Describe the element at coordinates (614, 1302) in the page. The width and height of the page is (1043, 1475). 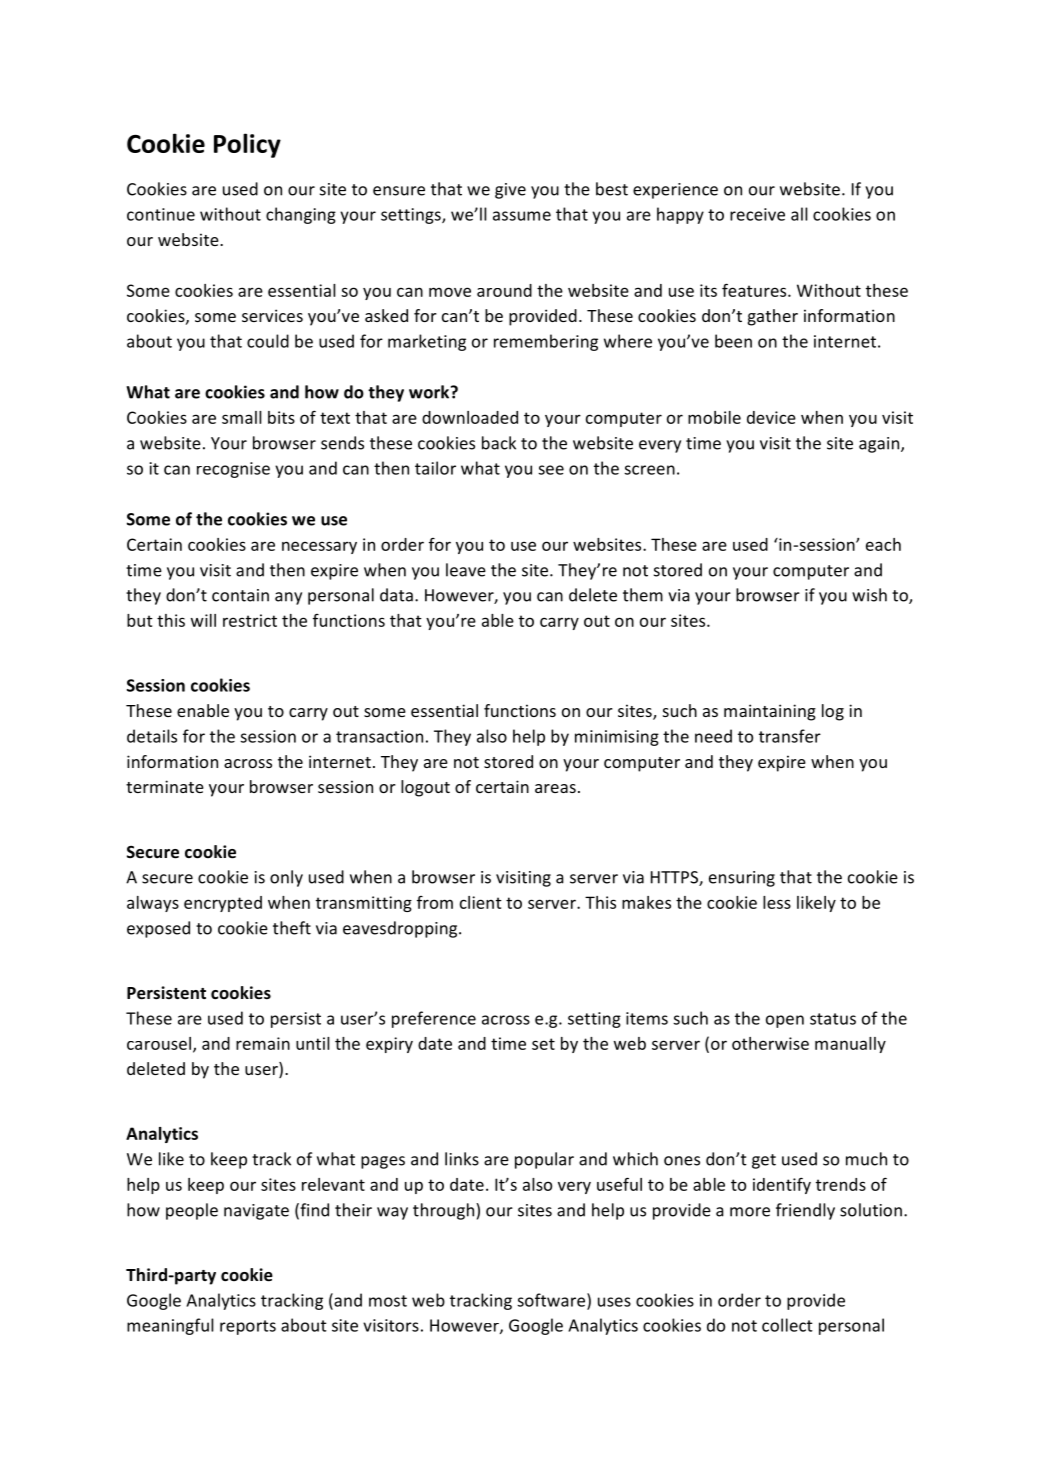
I see `uses` at that location.
